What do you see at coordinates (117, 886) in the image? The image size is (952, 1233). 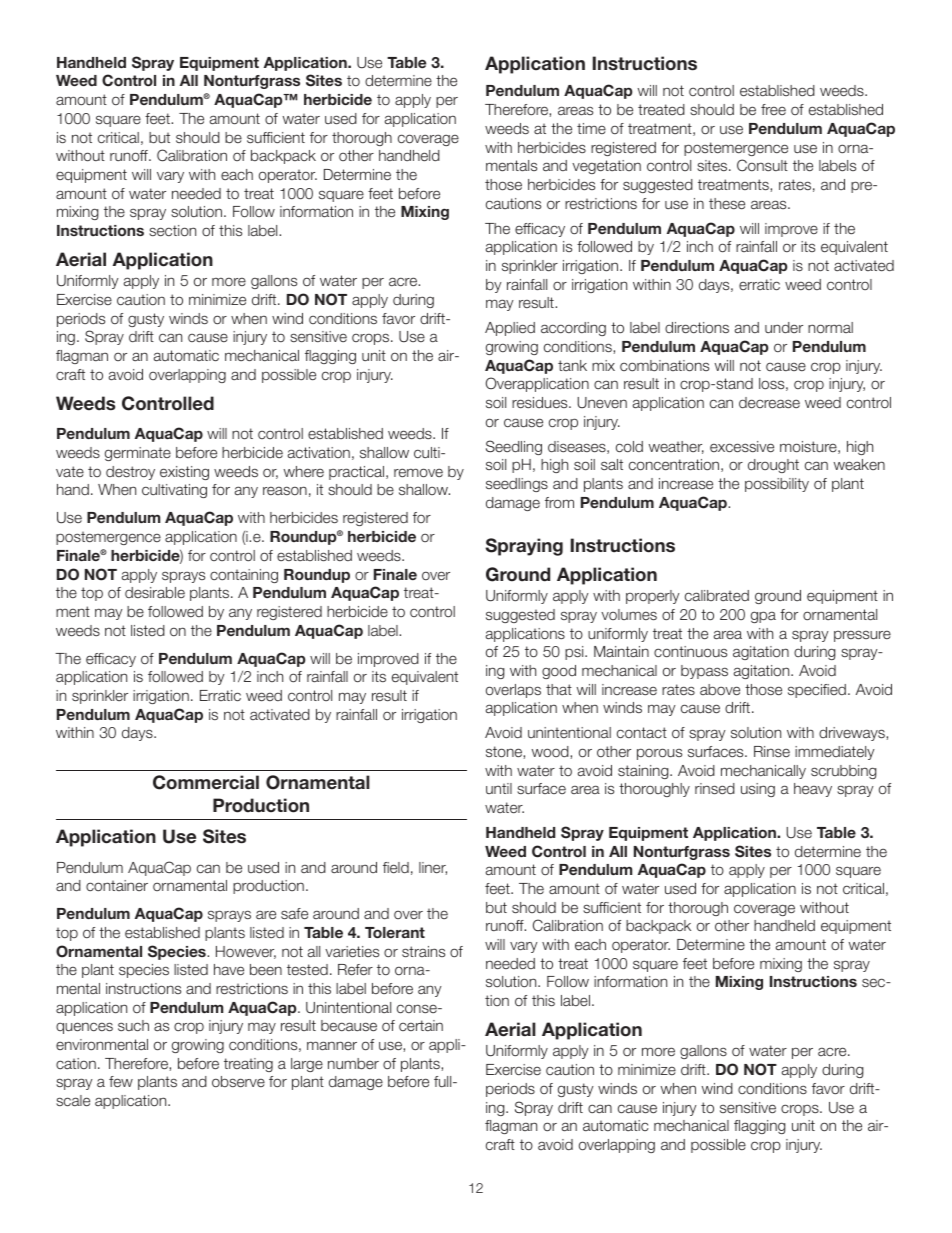 I see `container` at bounding box center [117, 886].
